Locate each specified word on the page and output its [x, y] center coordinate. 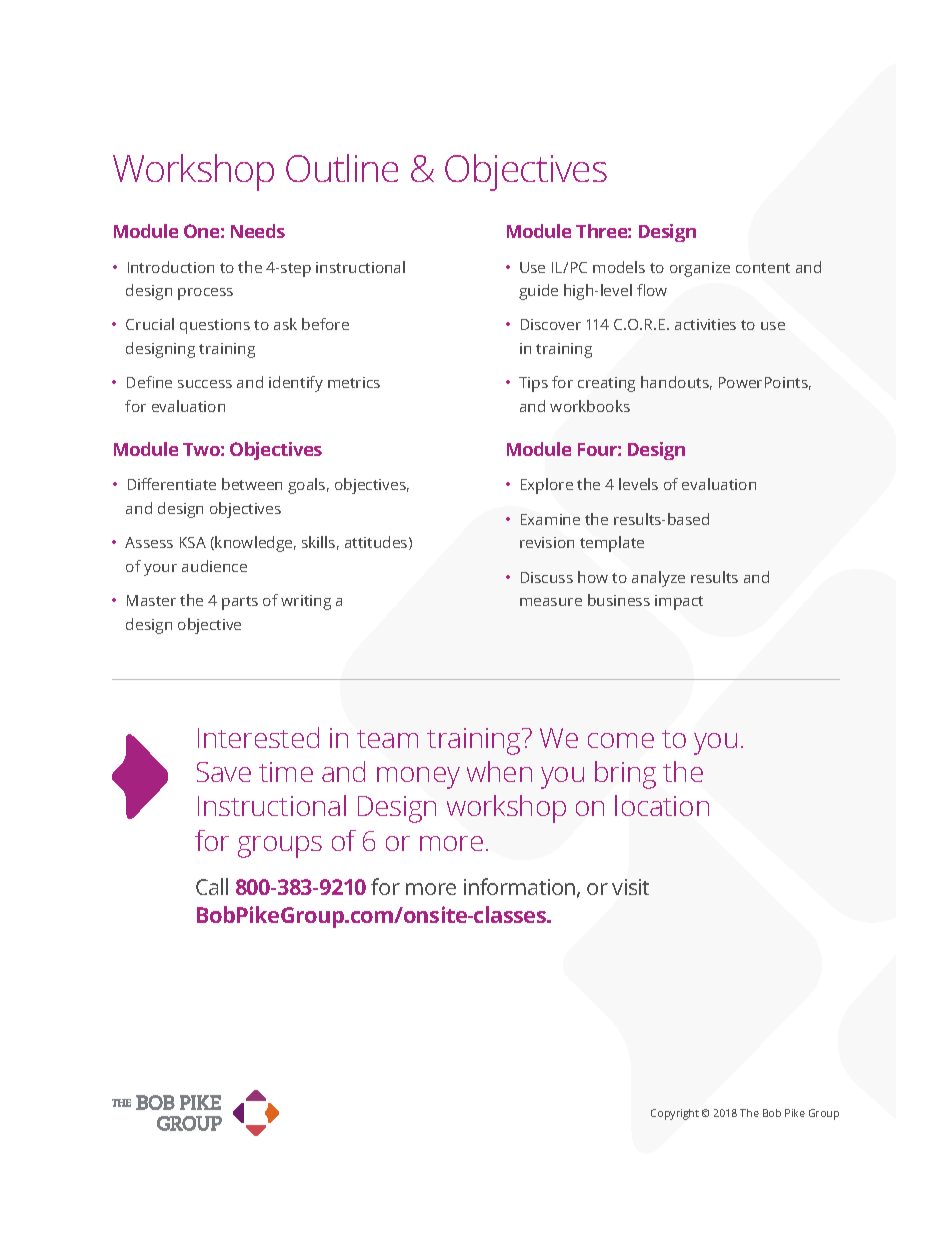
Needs [258, 231]
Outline [342, 168]
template [612, 544]
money [418, 778]
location [662, 805]
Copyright [675, 1114]
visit [630, 887]
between [252, 484]
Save [224, 772]
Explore [547, 486]
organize [700, 269]
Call [212, 886]
